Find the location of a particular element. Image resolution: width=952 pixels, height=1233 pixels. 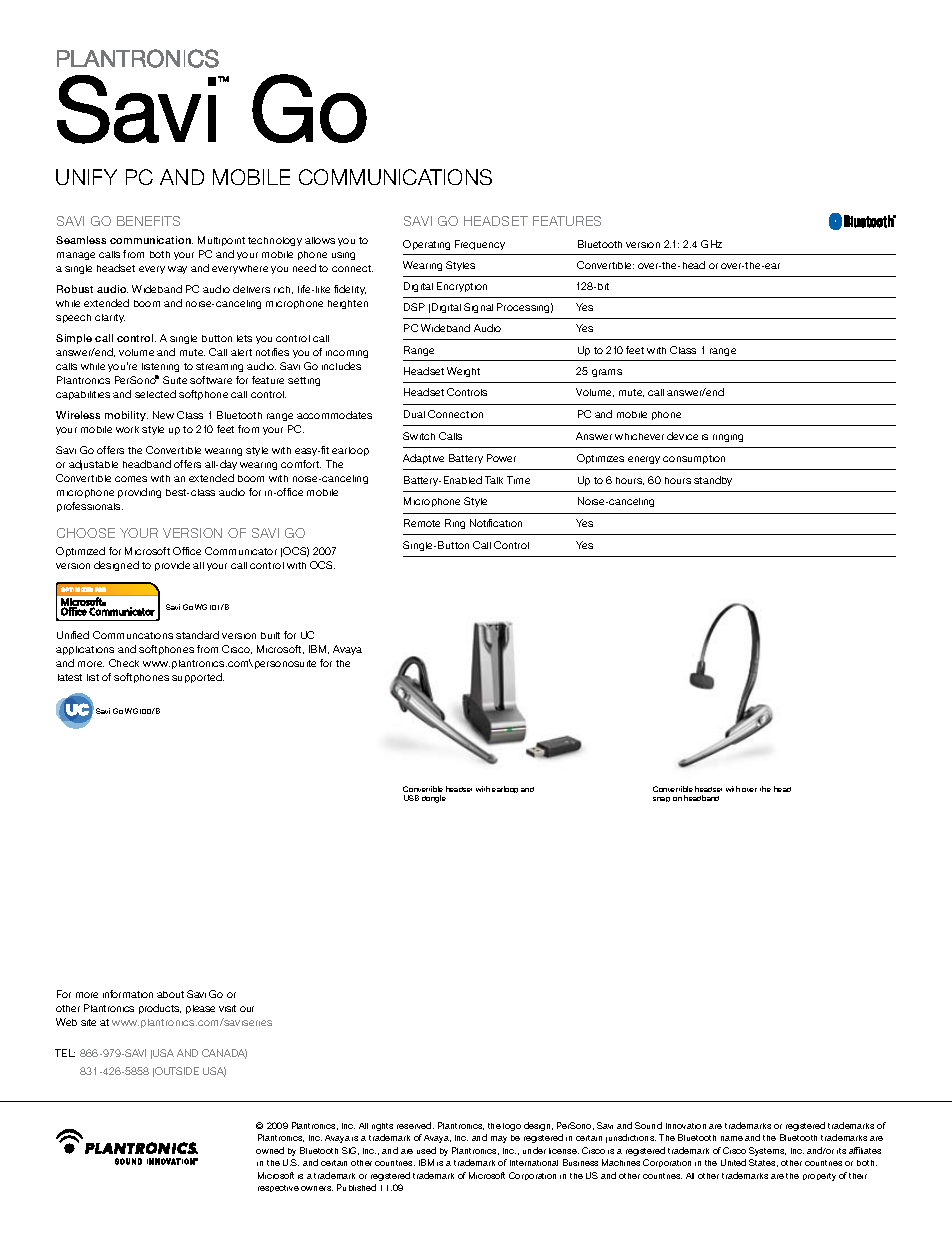

USB is located at coordinates (411, 798).
